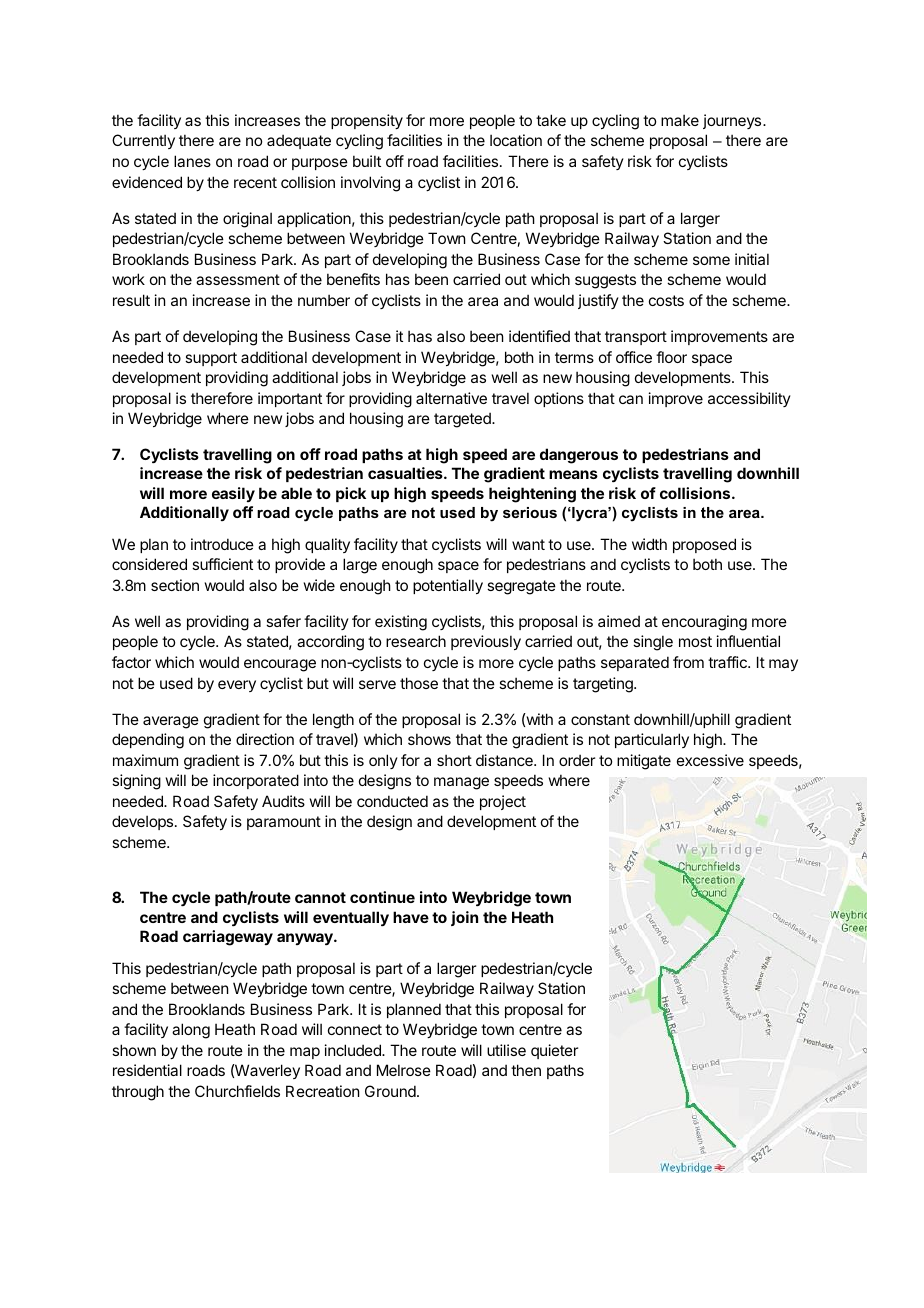 The height and width of the screenshot is (1308, 924). I want to click on incorporated, so click(256, 781).
